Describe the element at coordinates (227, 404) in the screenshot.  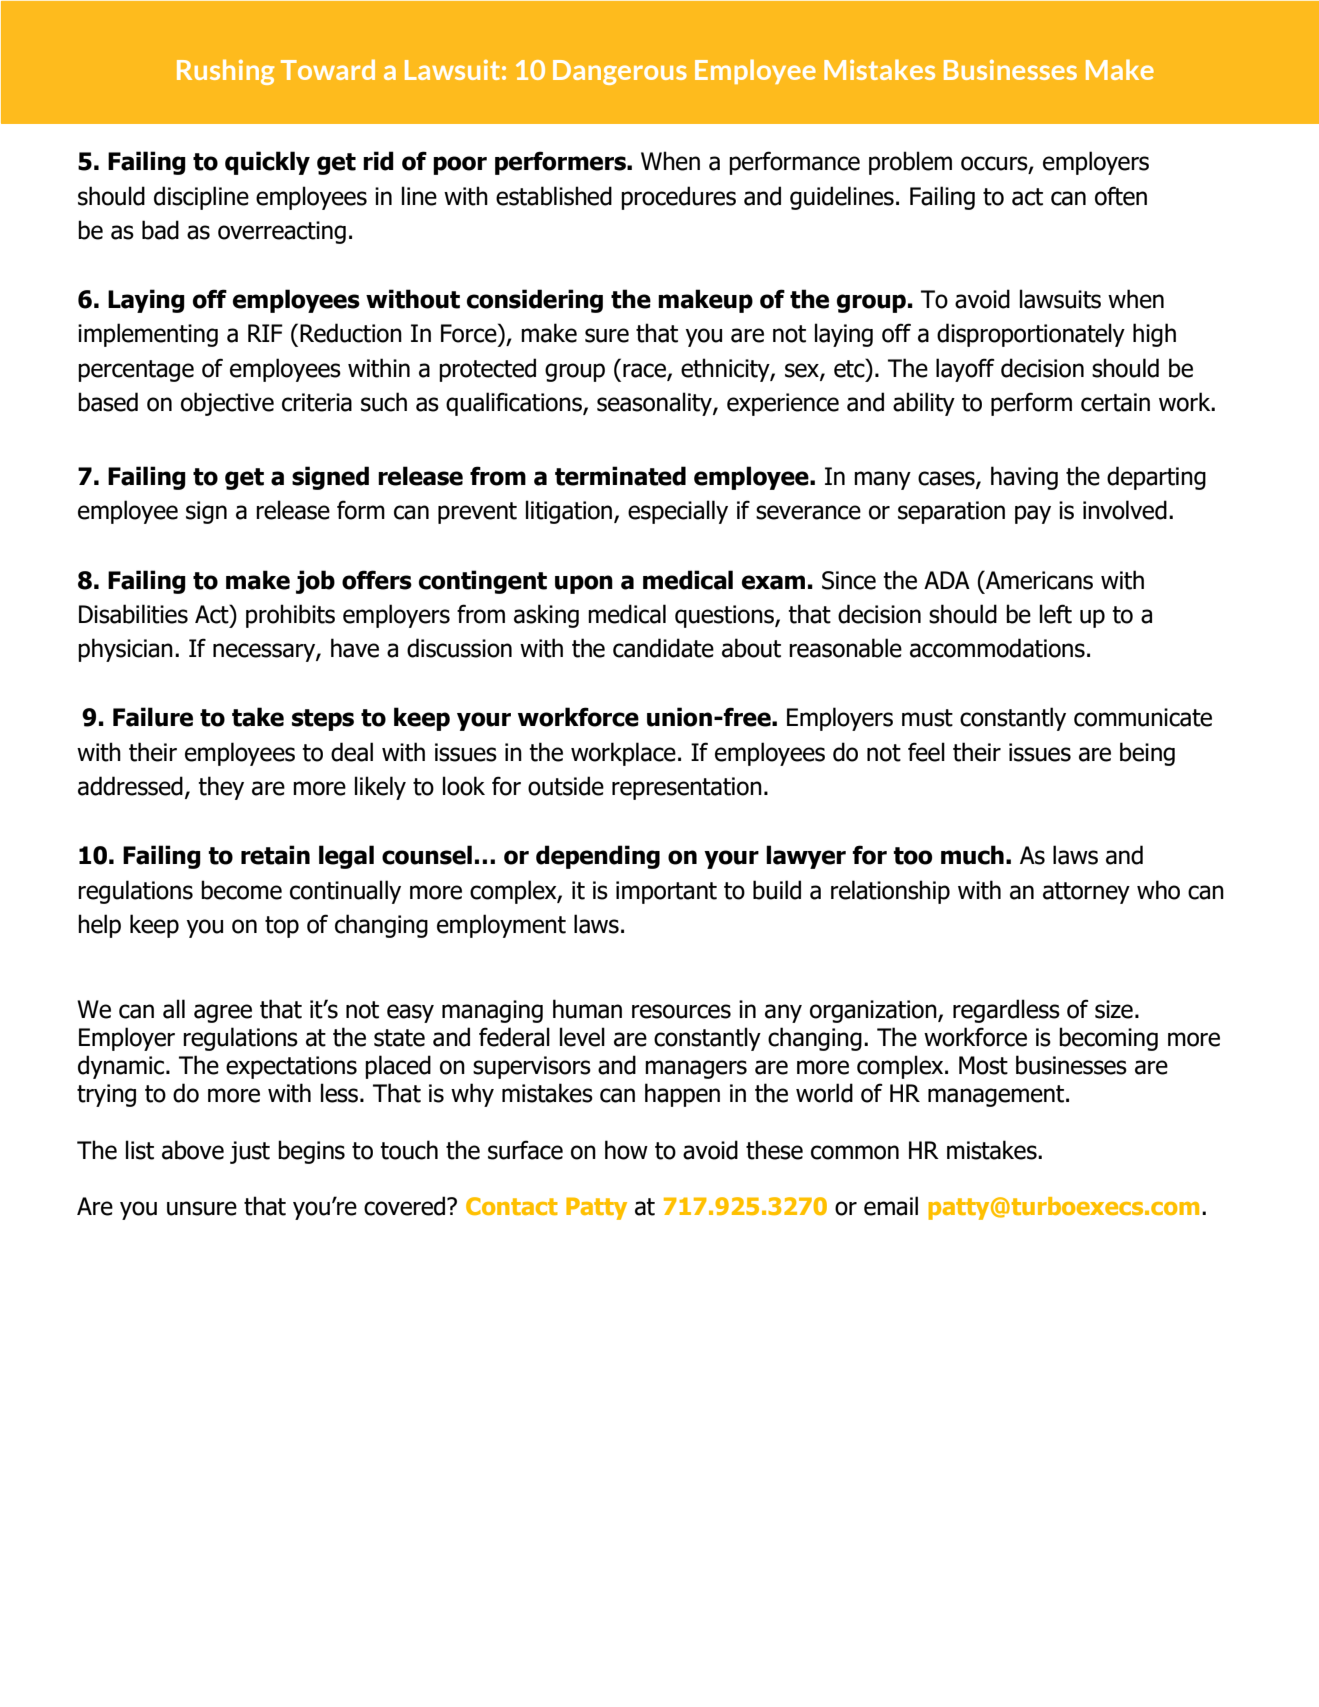
I see `objective` at that location.
